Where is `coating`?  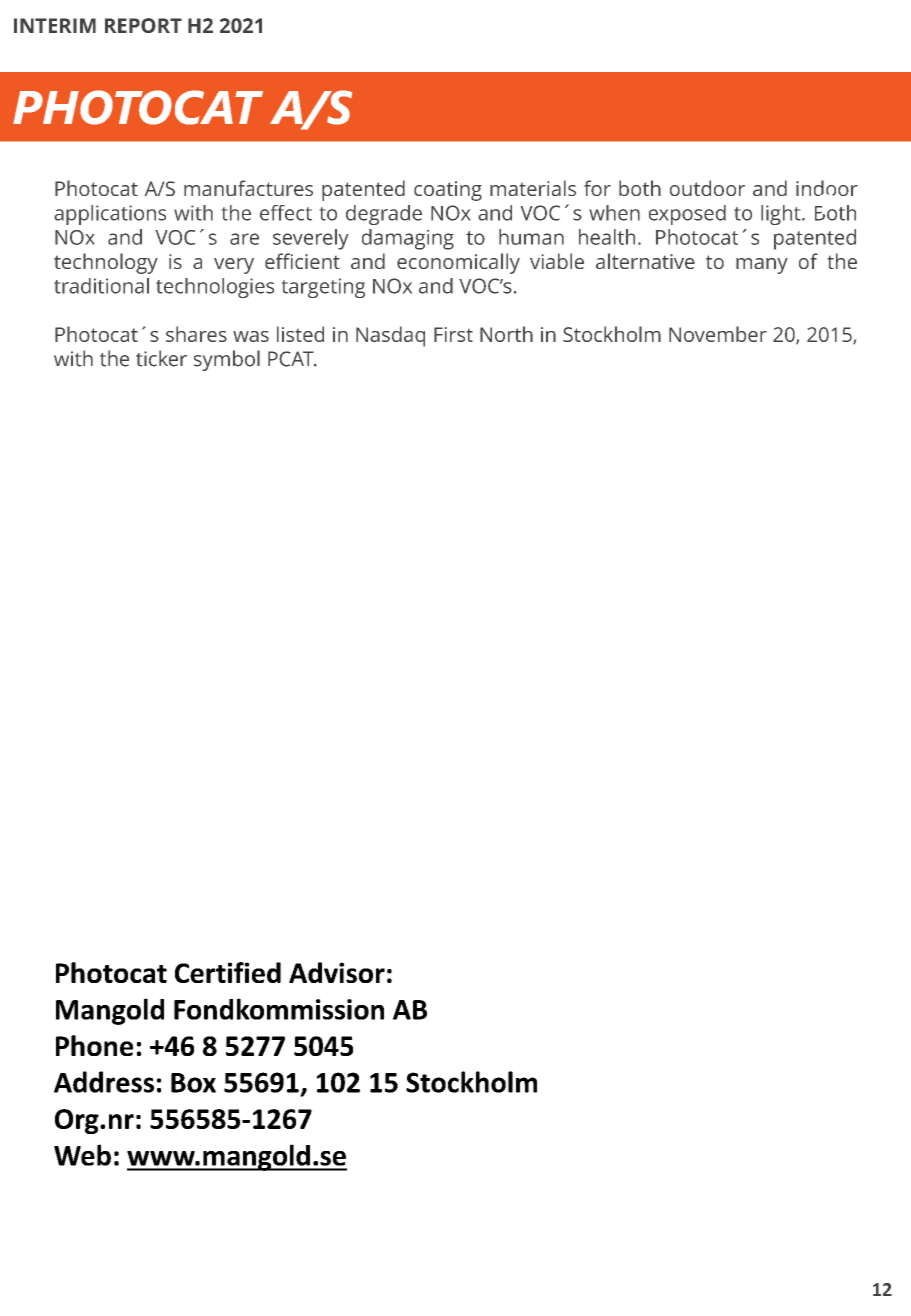 coating is located at coordinates (448, 191).
